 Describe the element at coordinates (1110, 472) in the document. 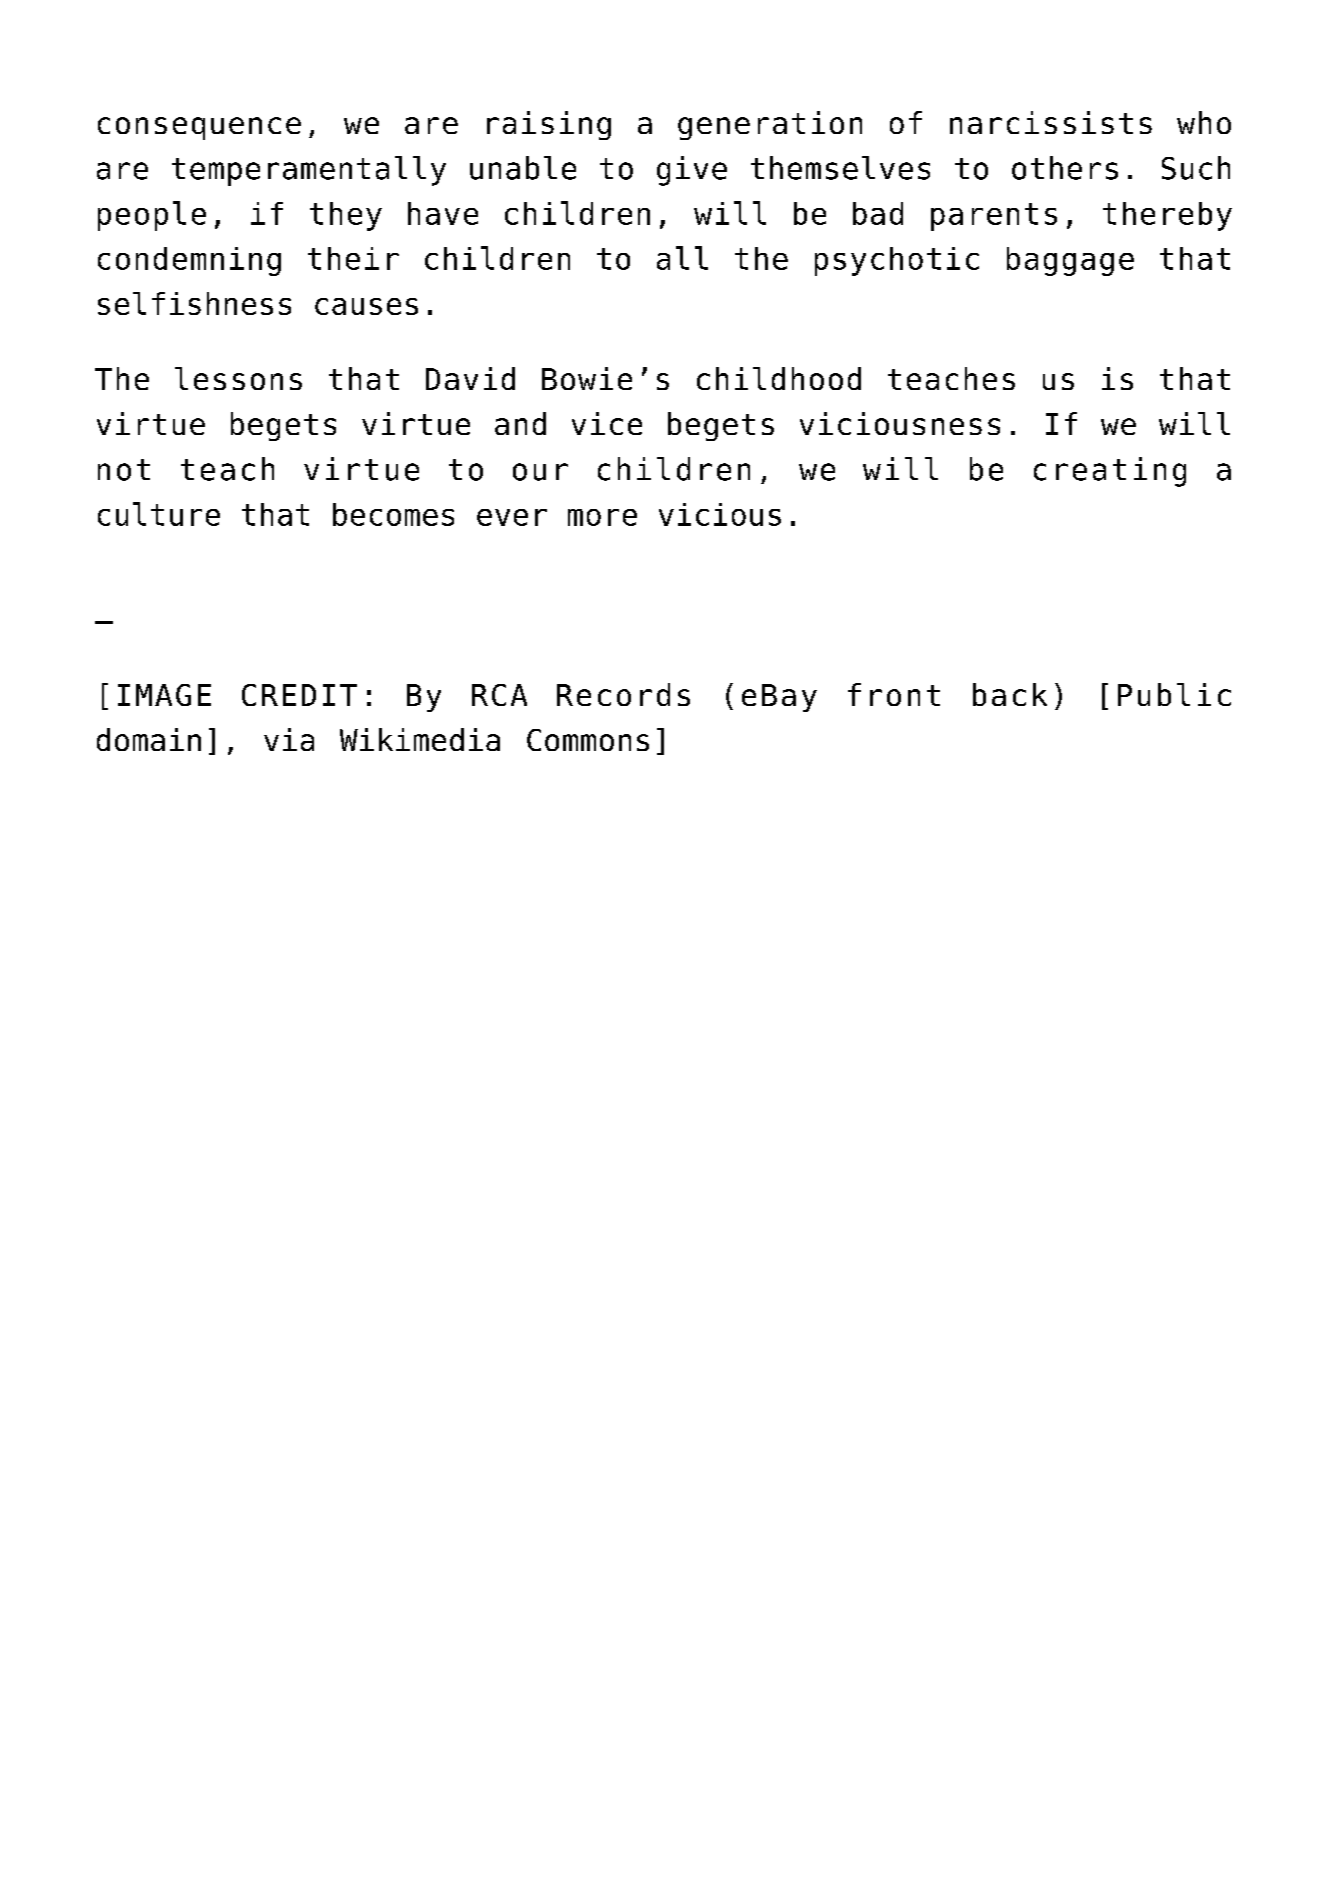

I see `creating` at that location.
